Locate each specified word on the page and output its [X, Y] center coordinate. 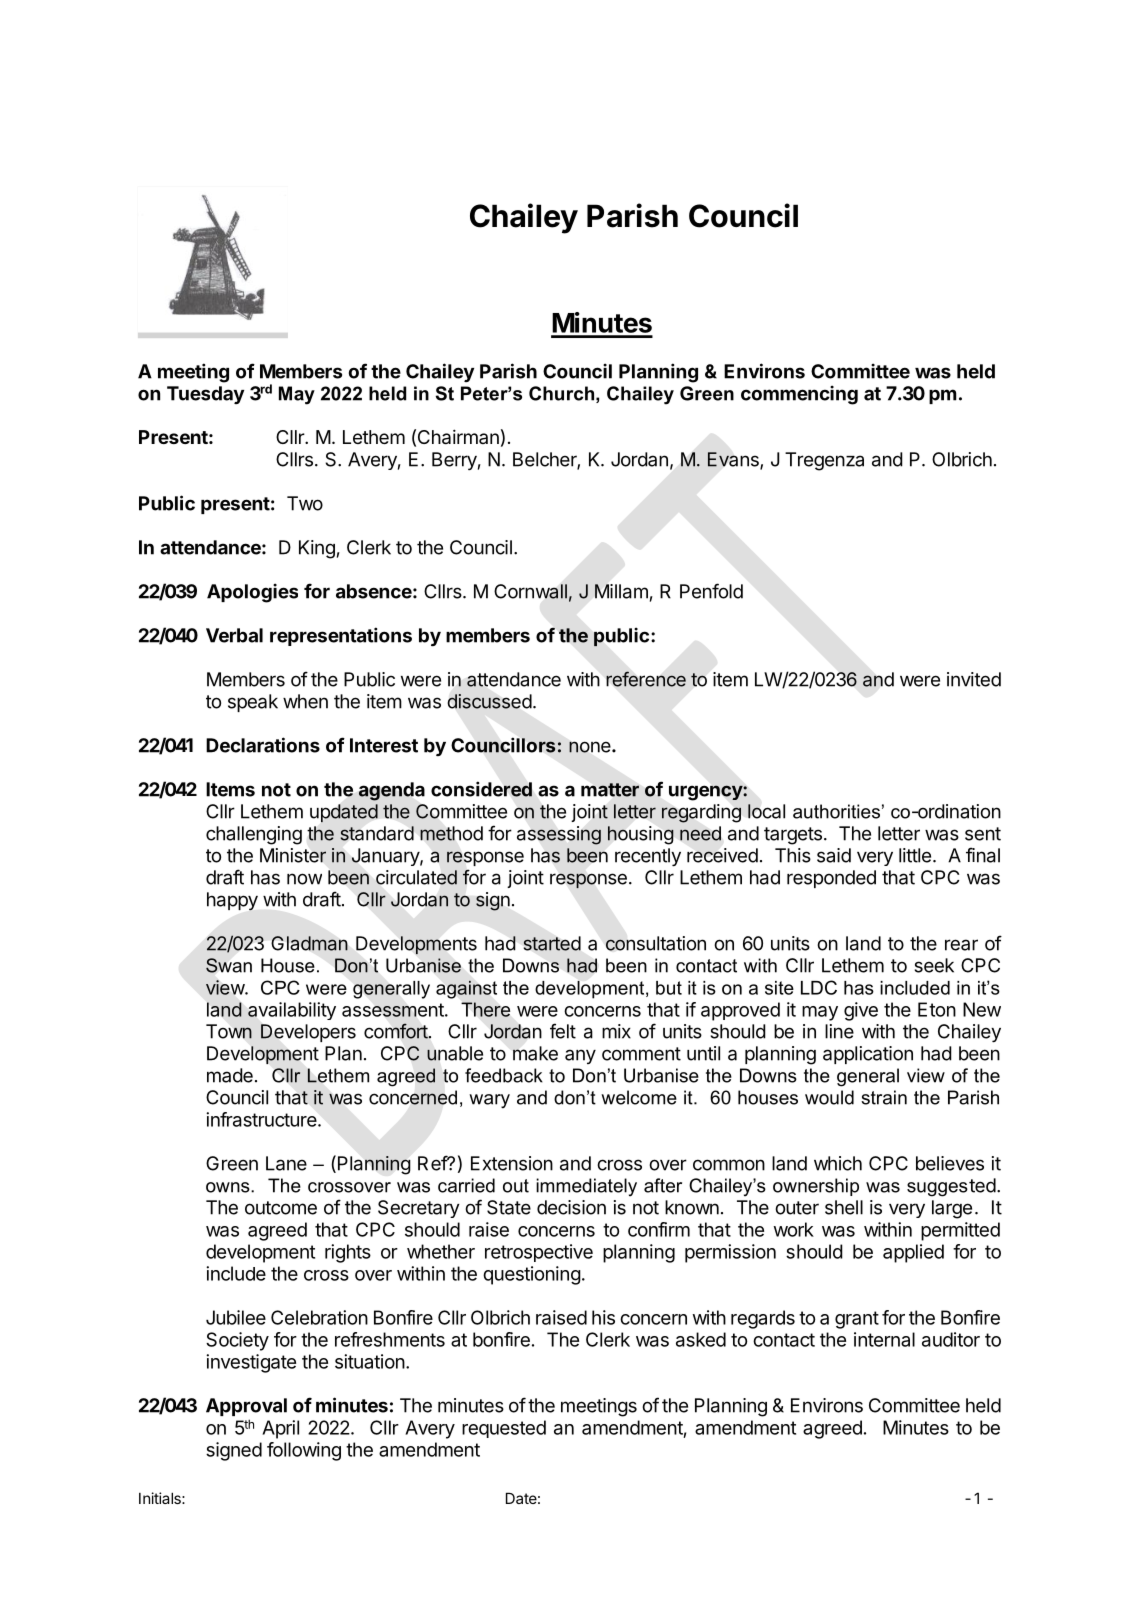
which [838, 1163]
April [280, 1429]
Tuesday [205, 395]
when [305, 701]
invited [974, 679]
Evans [734, 460]
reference [646, 679]
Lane [286, 1163]
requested [504, 1429]
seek [934, 965]
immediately [586, 1187]
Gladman [309, 943]
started [552, 943]
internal [884, 1339]
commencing [799, 395]
